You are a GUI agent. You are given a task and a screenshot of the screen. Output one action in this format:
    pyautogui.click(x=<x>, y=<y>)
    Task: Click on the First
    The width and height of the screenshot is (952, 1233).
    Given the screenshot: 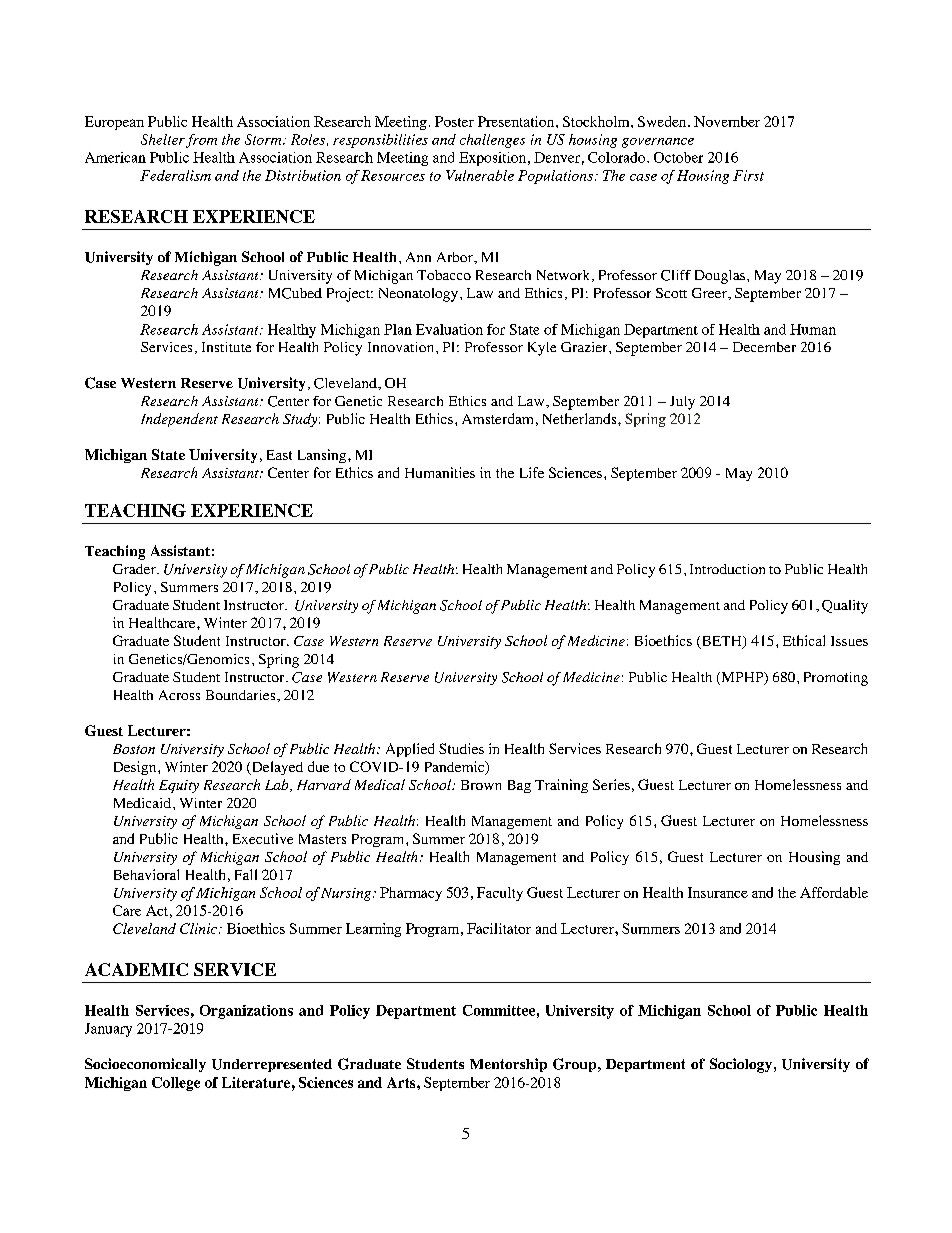 What is the action you would take?
    pyautogui.click(x=748, y=175)
